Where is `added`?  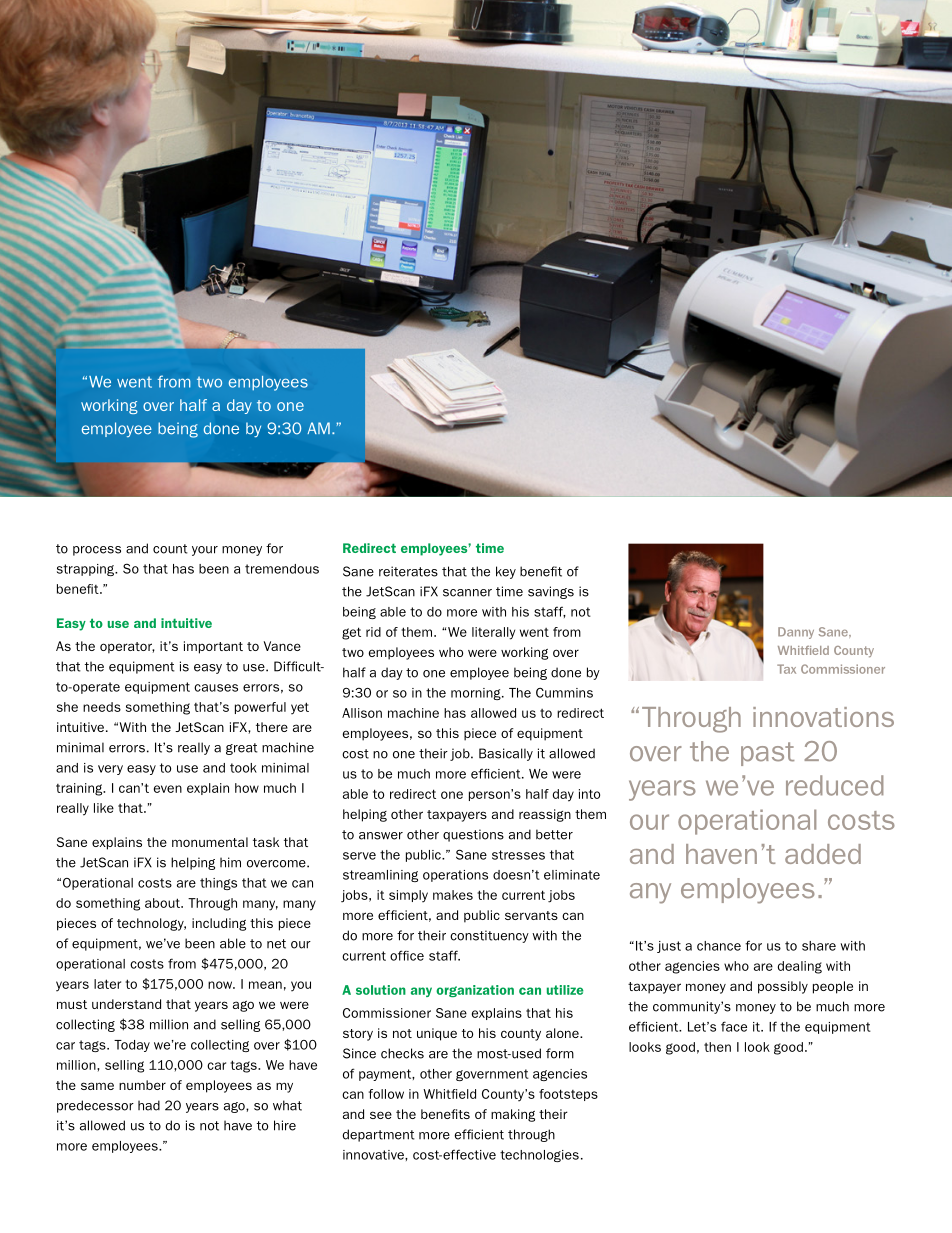
added is located at coordinates (823, 854).
